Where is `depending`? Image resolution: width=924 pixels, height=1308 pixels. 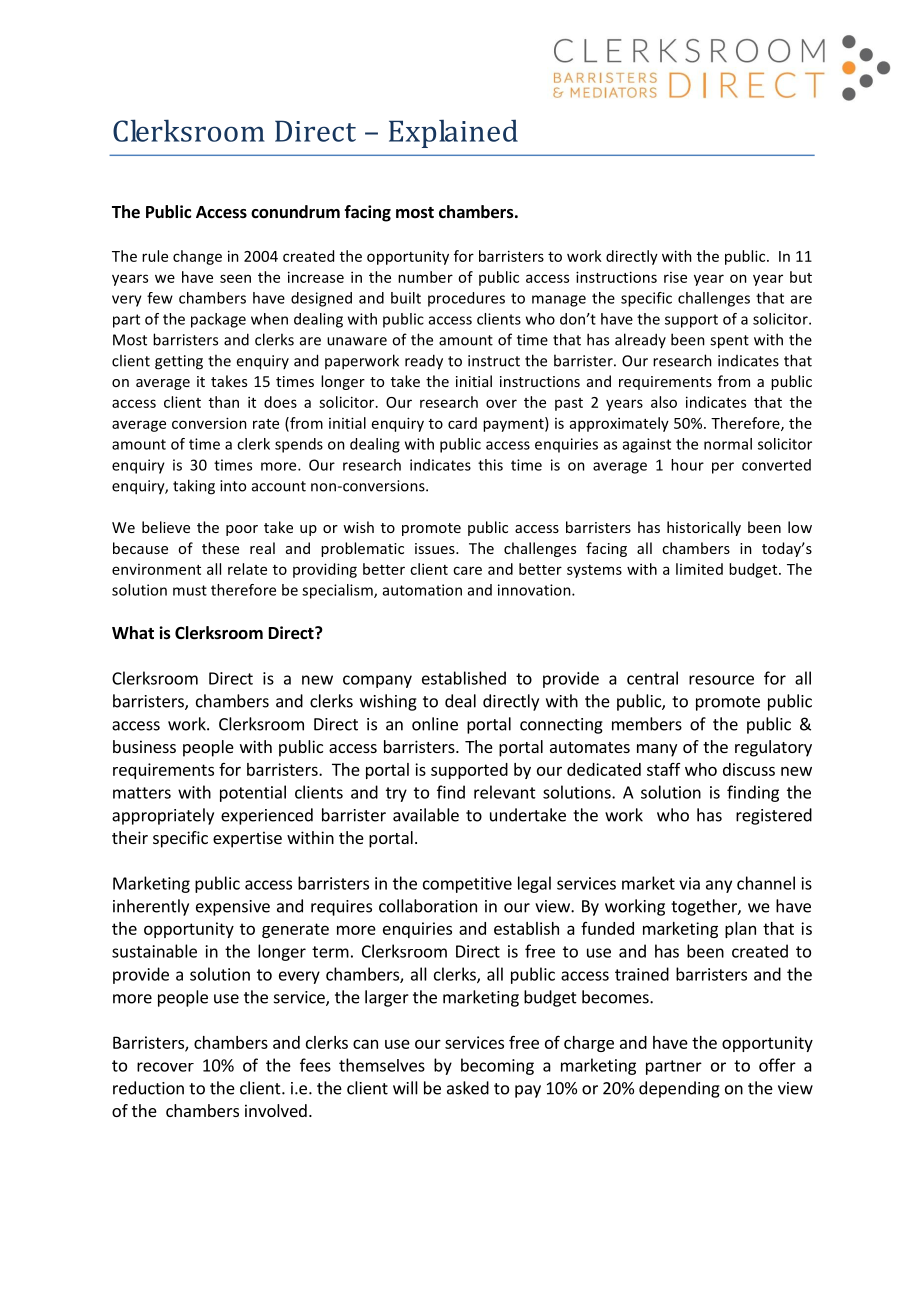
depending is located at coordinates (679, 1089).
